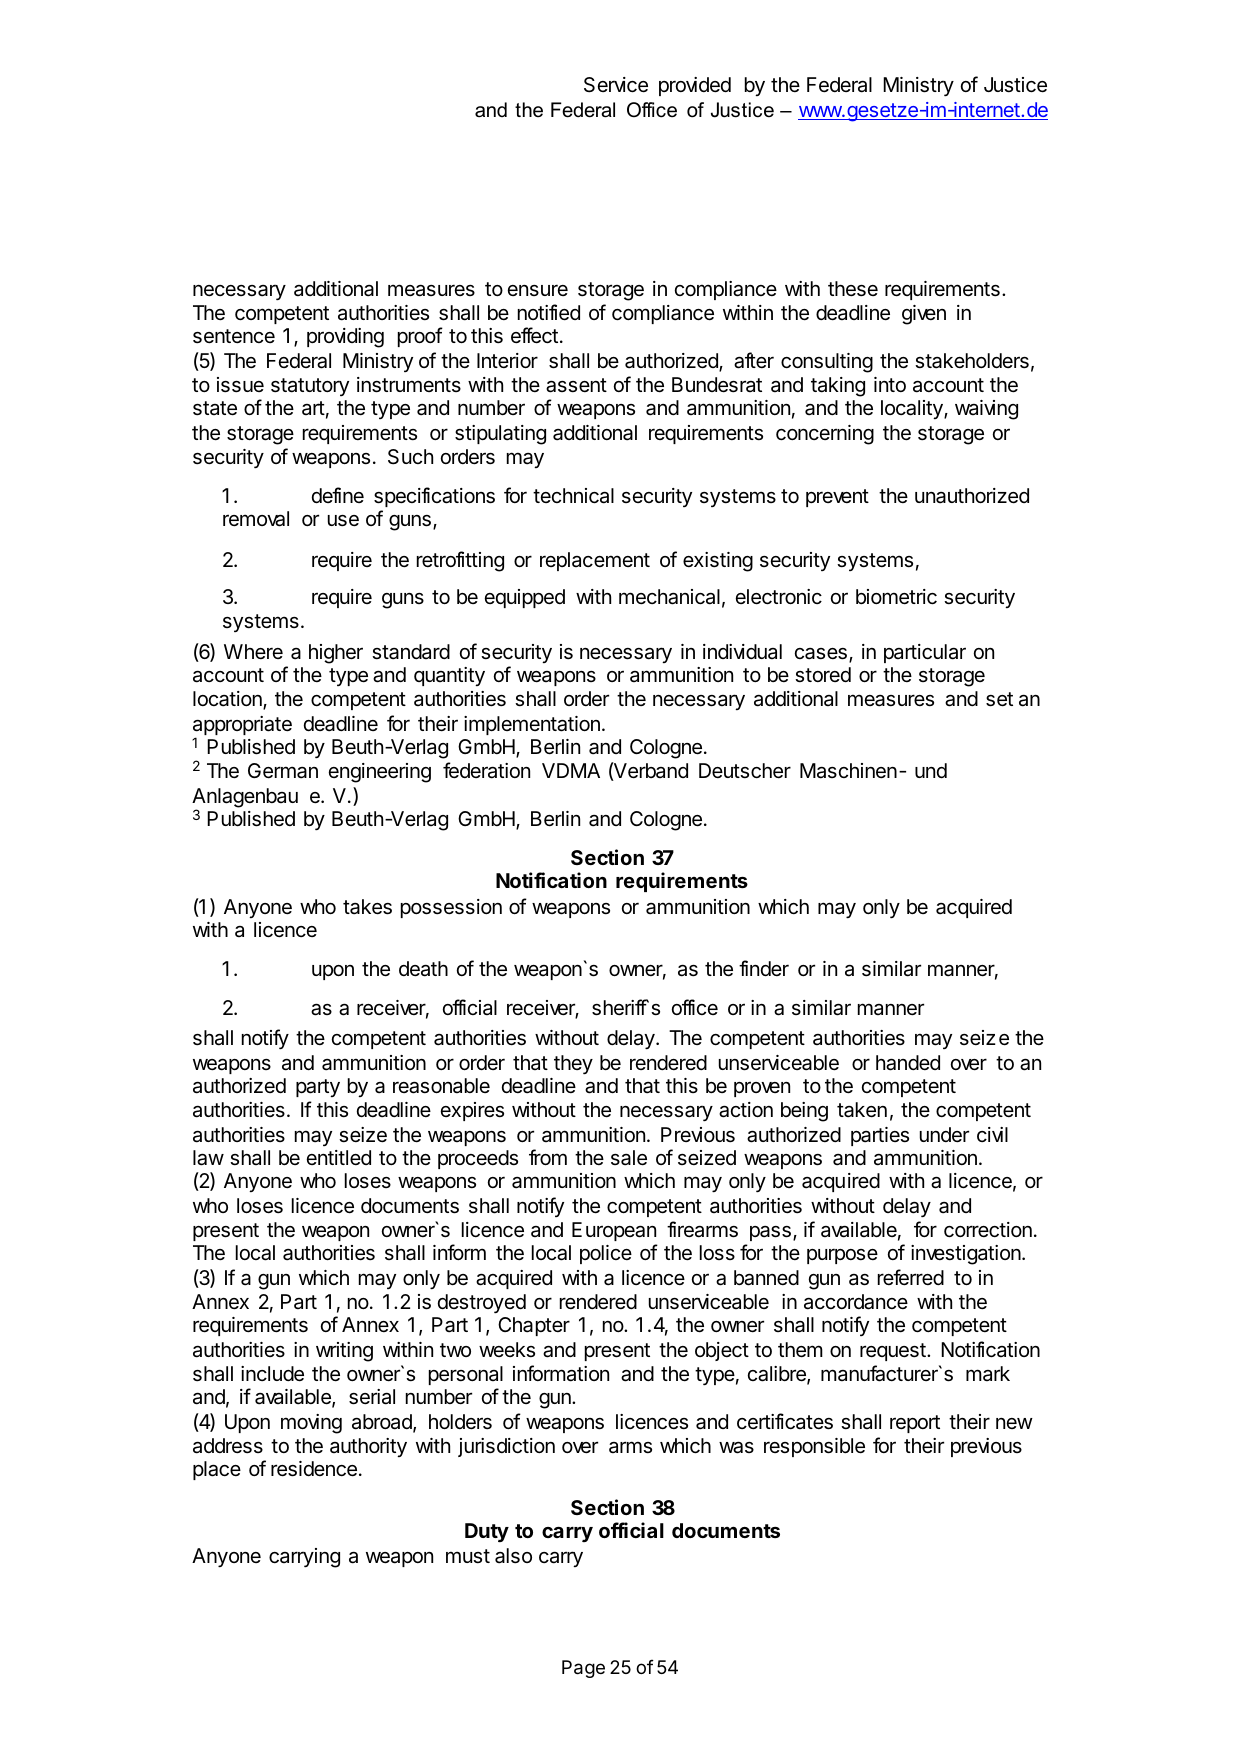 This screenshot has height=1753, width=1239. I want to click on residence, so click(314, 1469).
